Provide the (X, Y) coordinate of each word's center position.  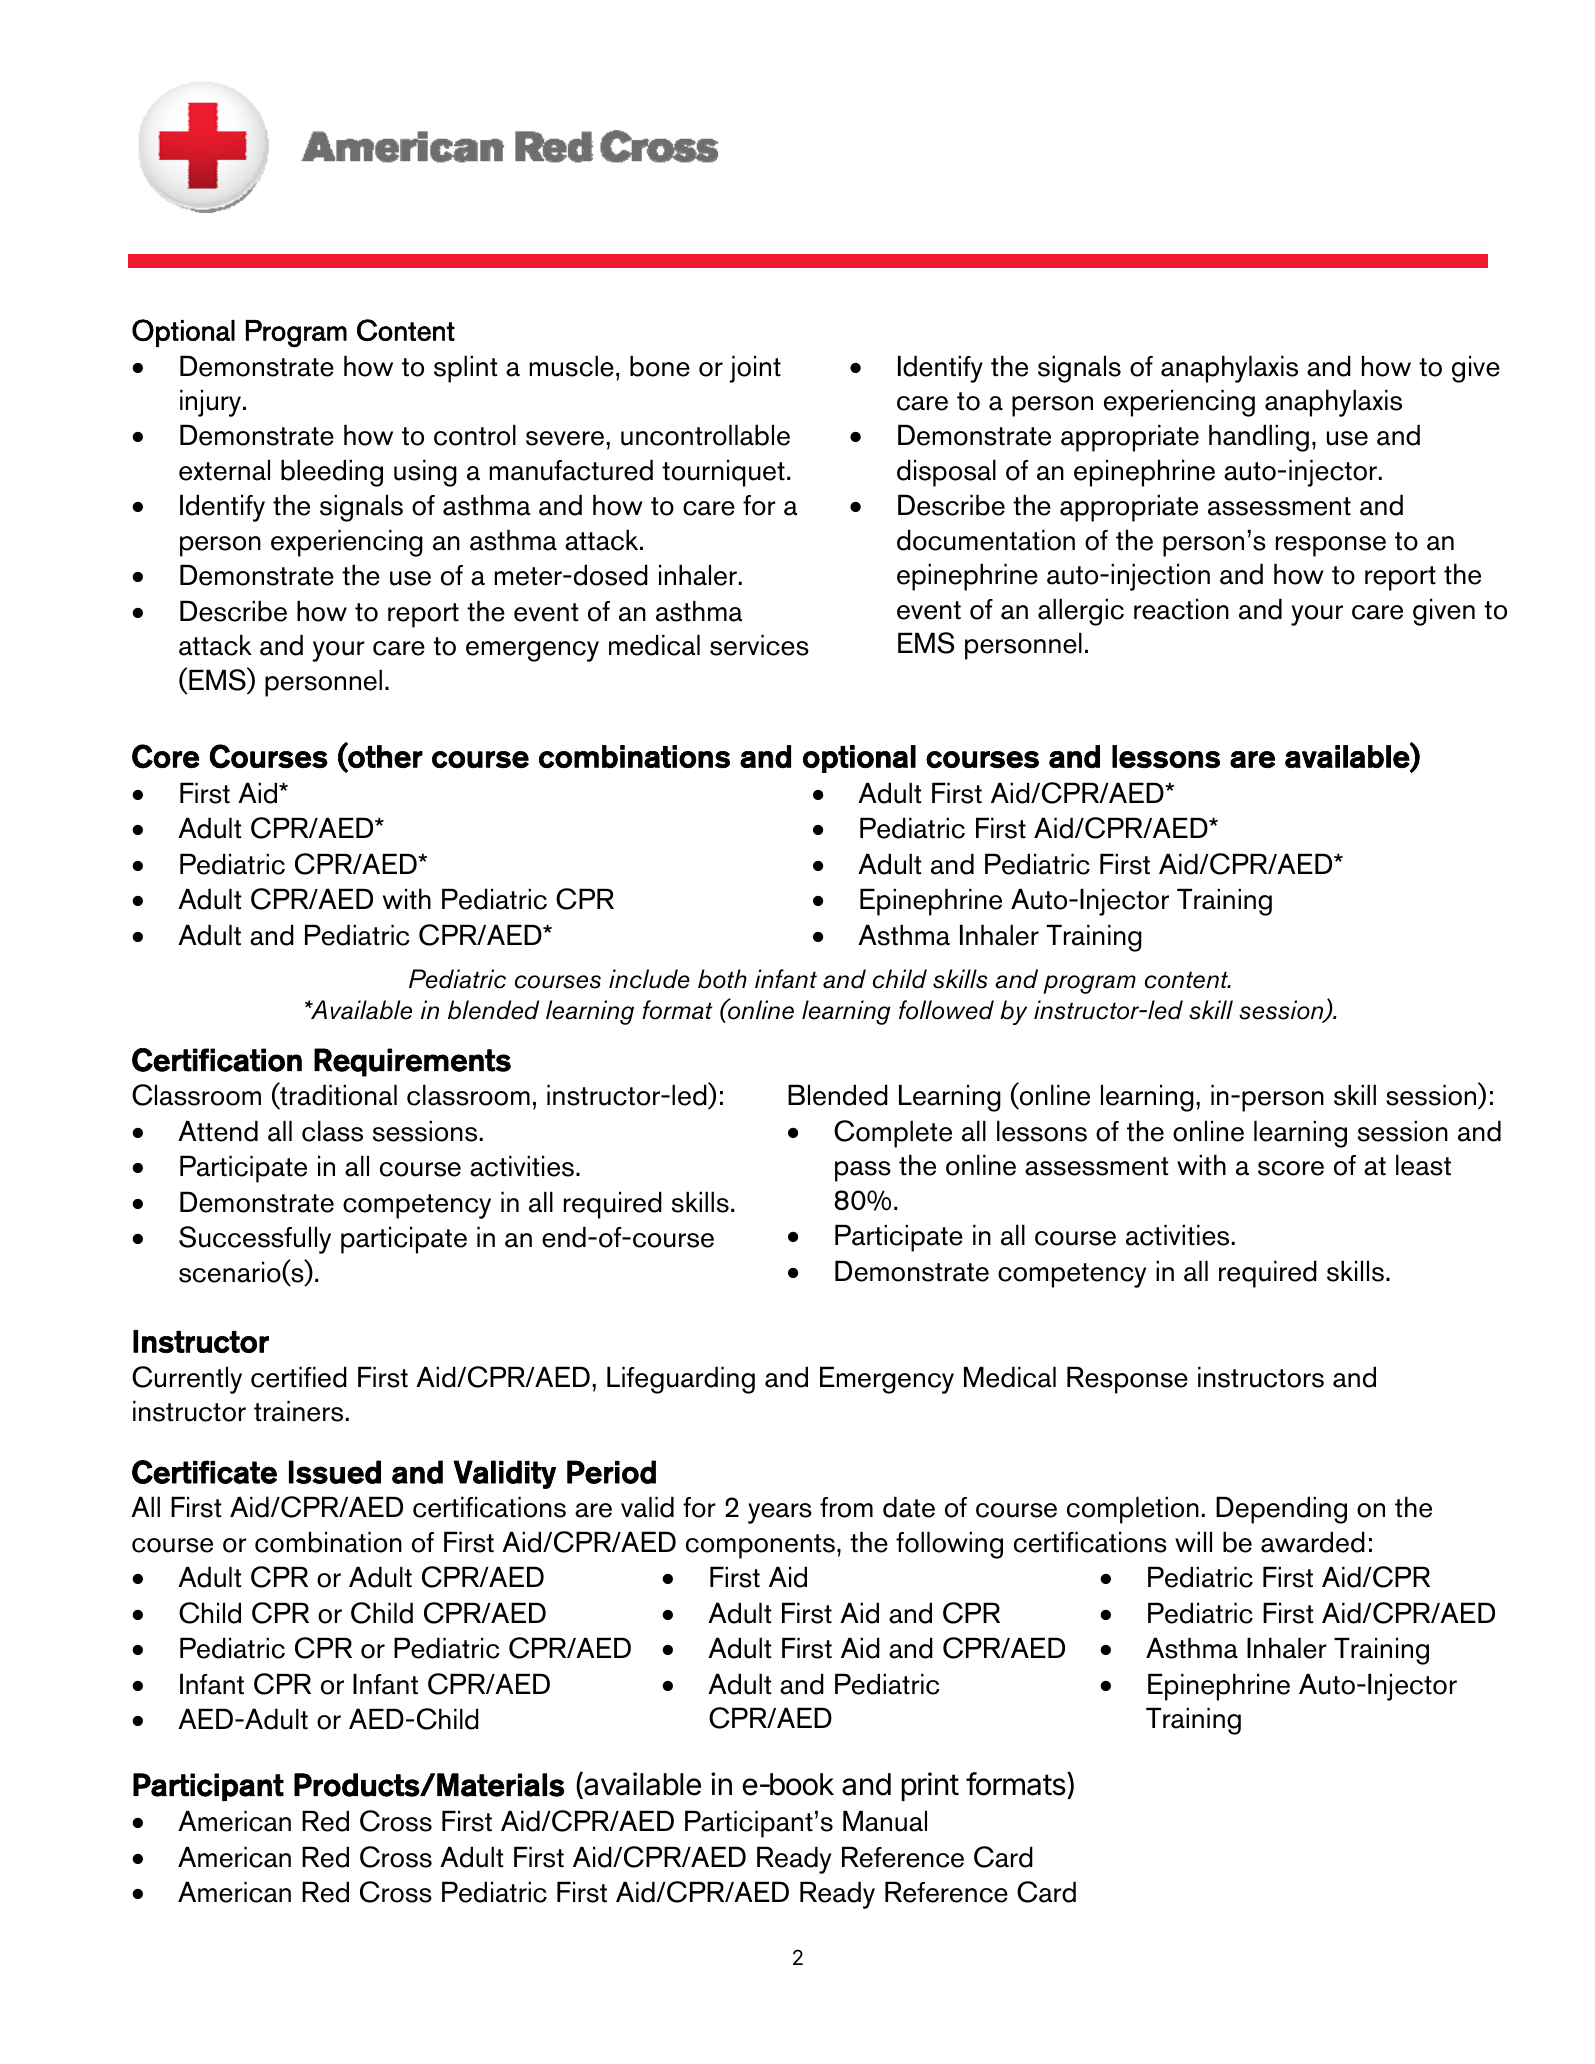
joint (755, 369)
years (780, 1513)
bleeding (332, 473)
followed (946, 1010)
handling (1259, 438)
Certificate (204, 1472)
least (1423, 1165)
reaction (1181, 609)
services (759, 645)
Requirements (412, 1062)
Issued (335, 1472)
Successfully (255, 1240)
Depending (1281, 1510)
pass (863, 1171)
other (384, 756)
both (722, 979)
